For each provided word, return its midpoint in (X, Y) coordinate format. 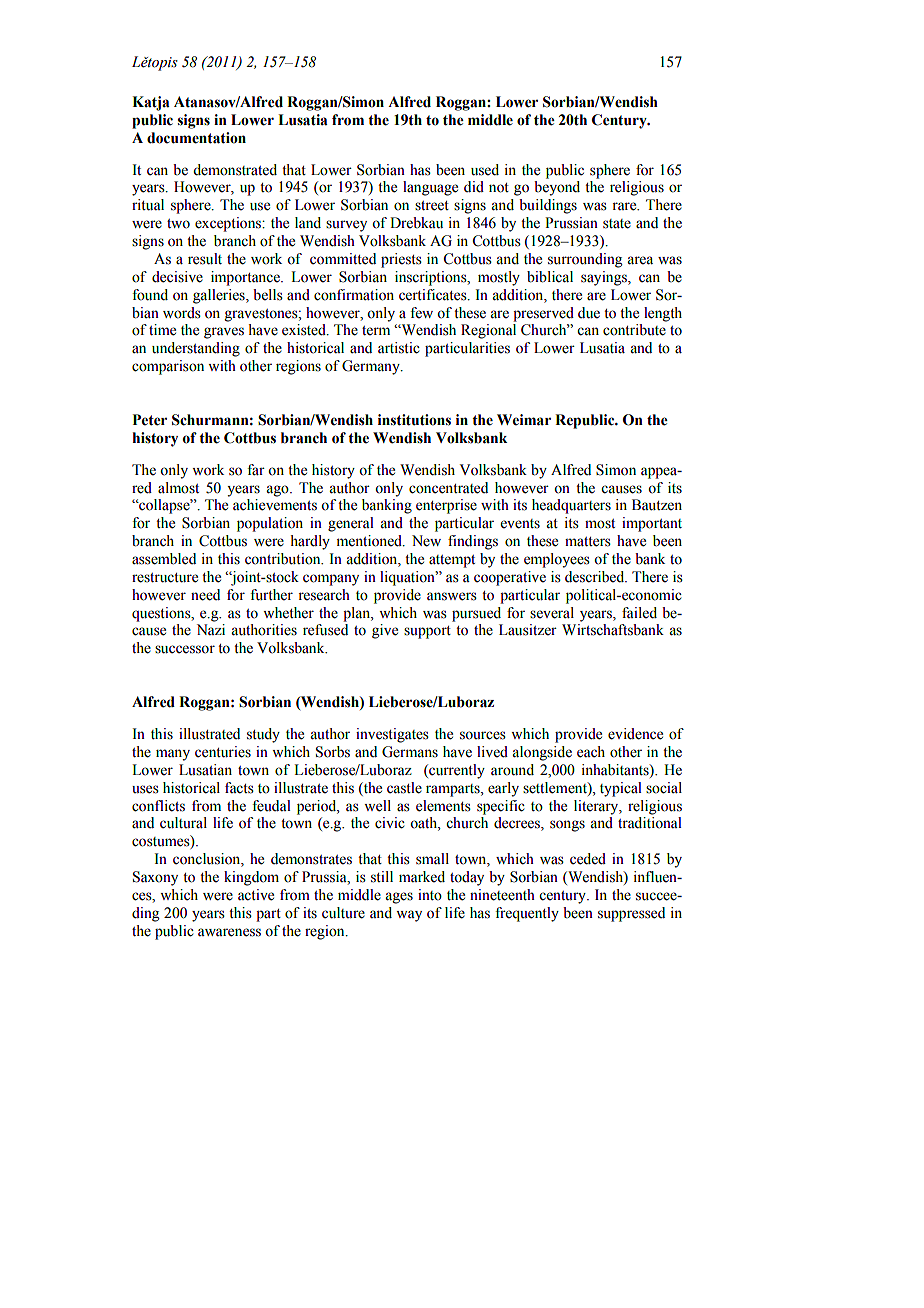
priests (401, 260)
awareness (229, 932)
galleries (220, 296)
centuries (223, 752)
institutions (414, 420)
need (205, 595)
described (596, 577)
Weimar (524, 420)
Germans (410, 752)
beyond (557, 188)
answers (452, 596)
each (591, 752)
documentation (196, 138)
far (256, 469)
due (589, 313)
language (430, 188)
